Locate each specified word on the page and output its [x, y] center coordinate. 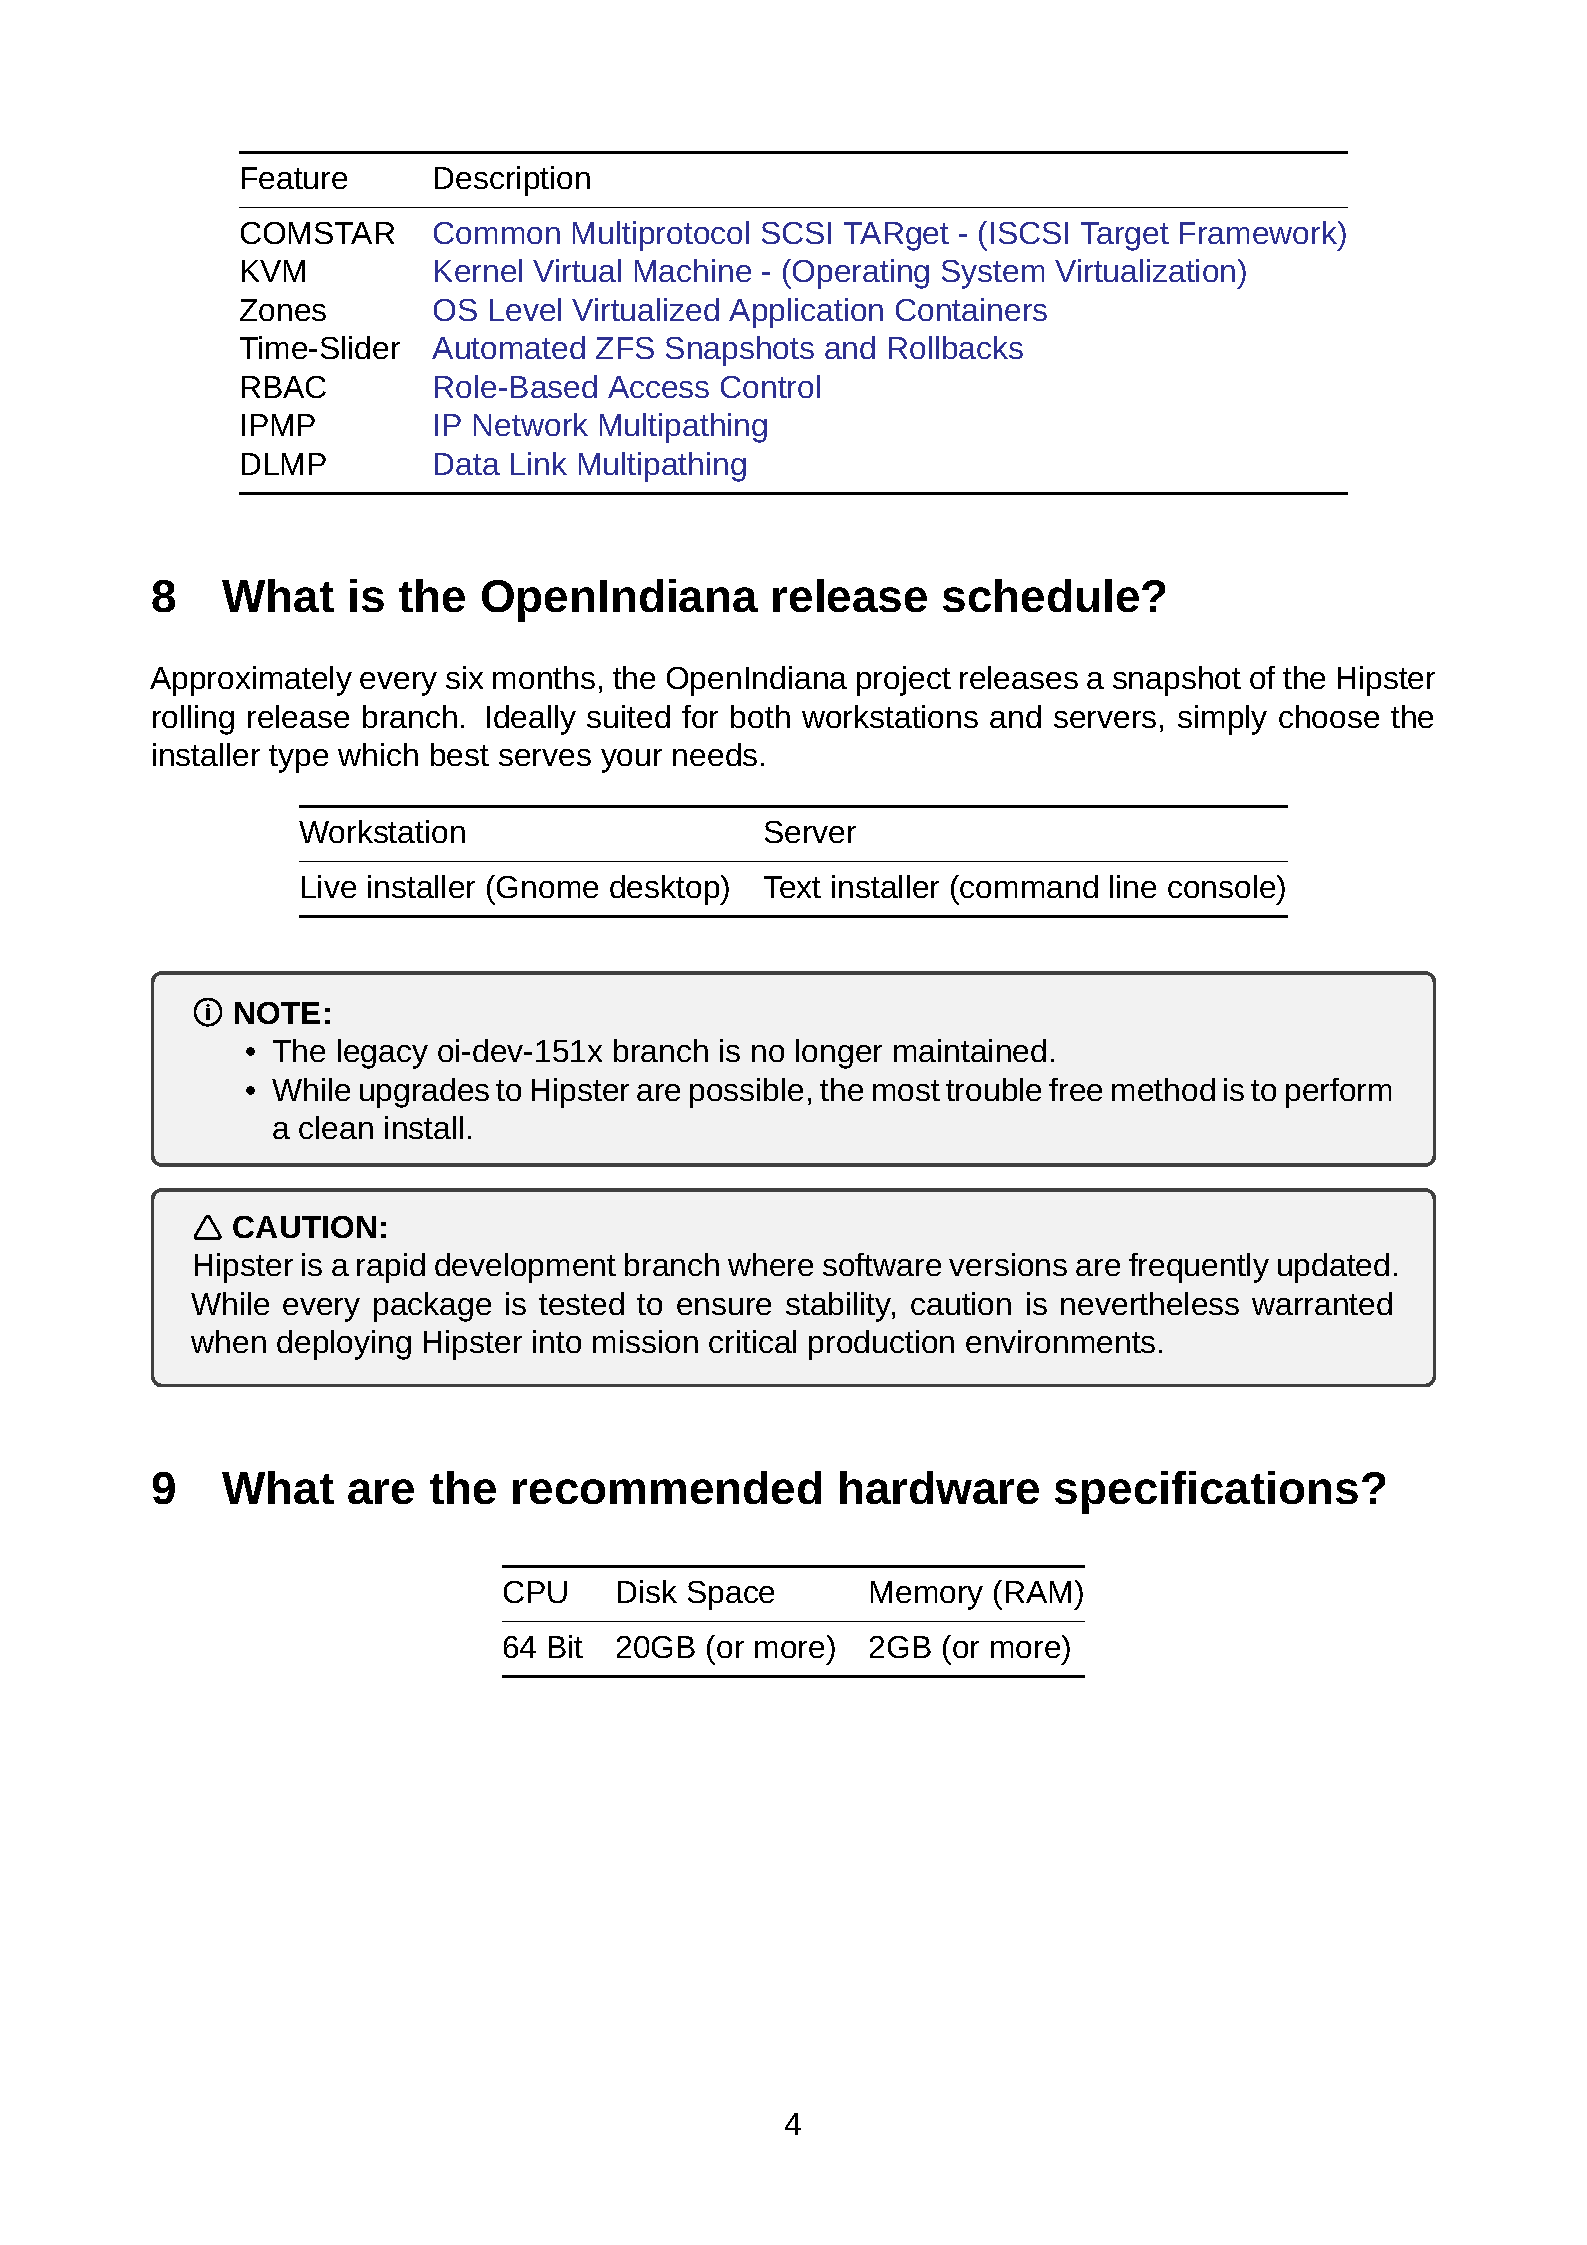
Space [731, 1595]
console [1223, 886]
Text [792, 887]
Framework [1260, 232]
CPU [535, 1592]
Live [329, 886]
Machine [693, 270]
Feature [294, 178]
